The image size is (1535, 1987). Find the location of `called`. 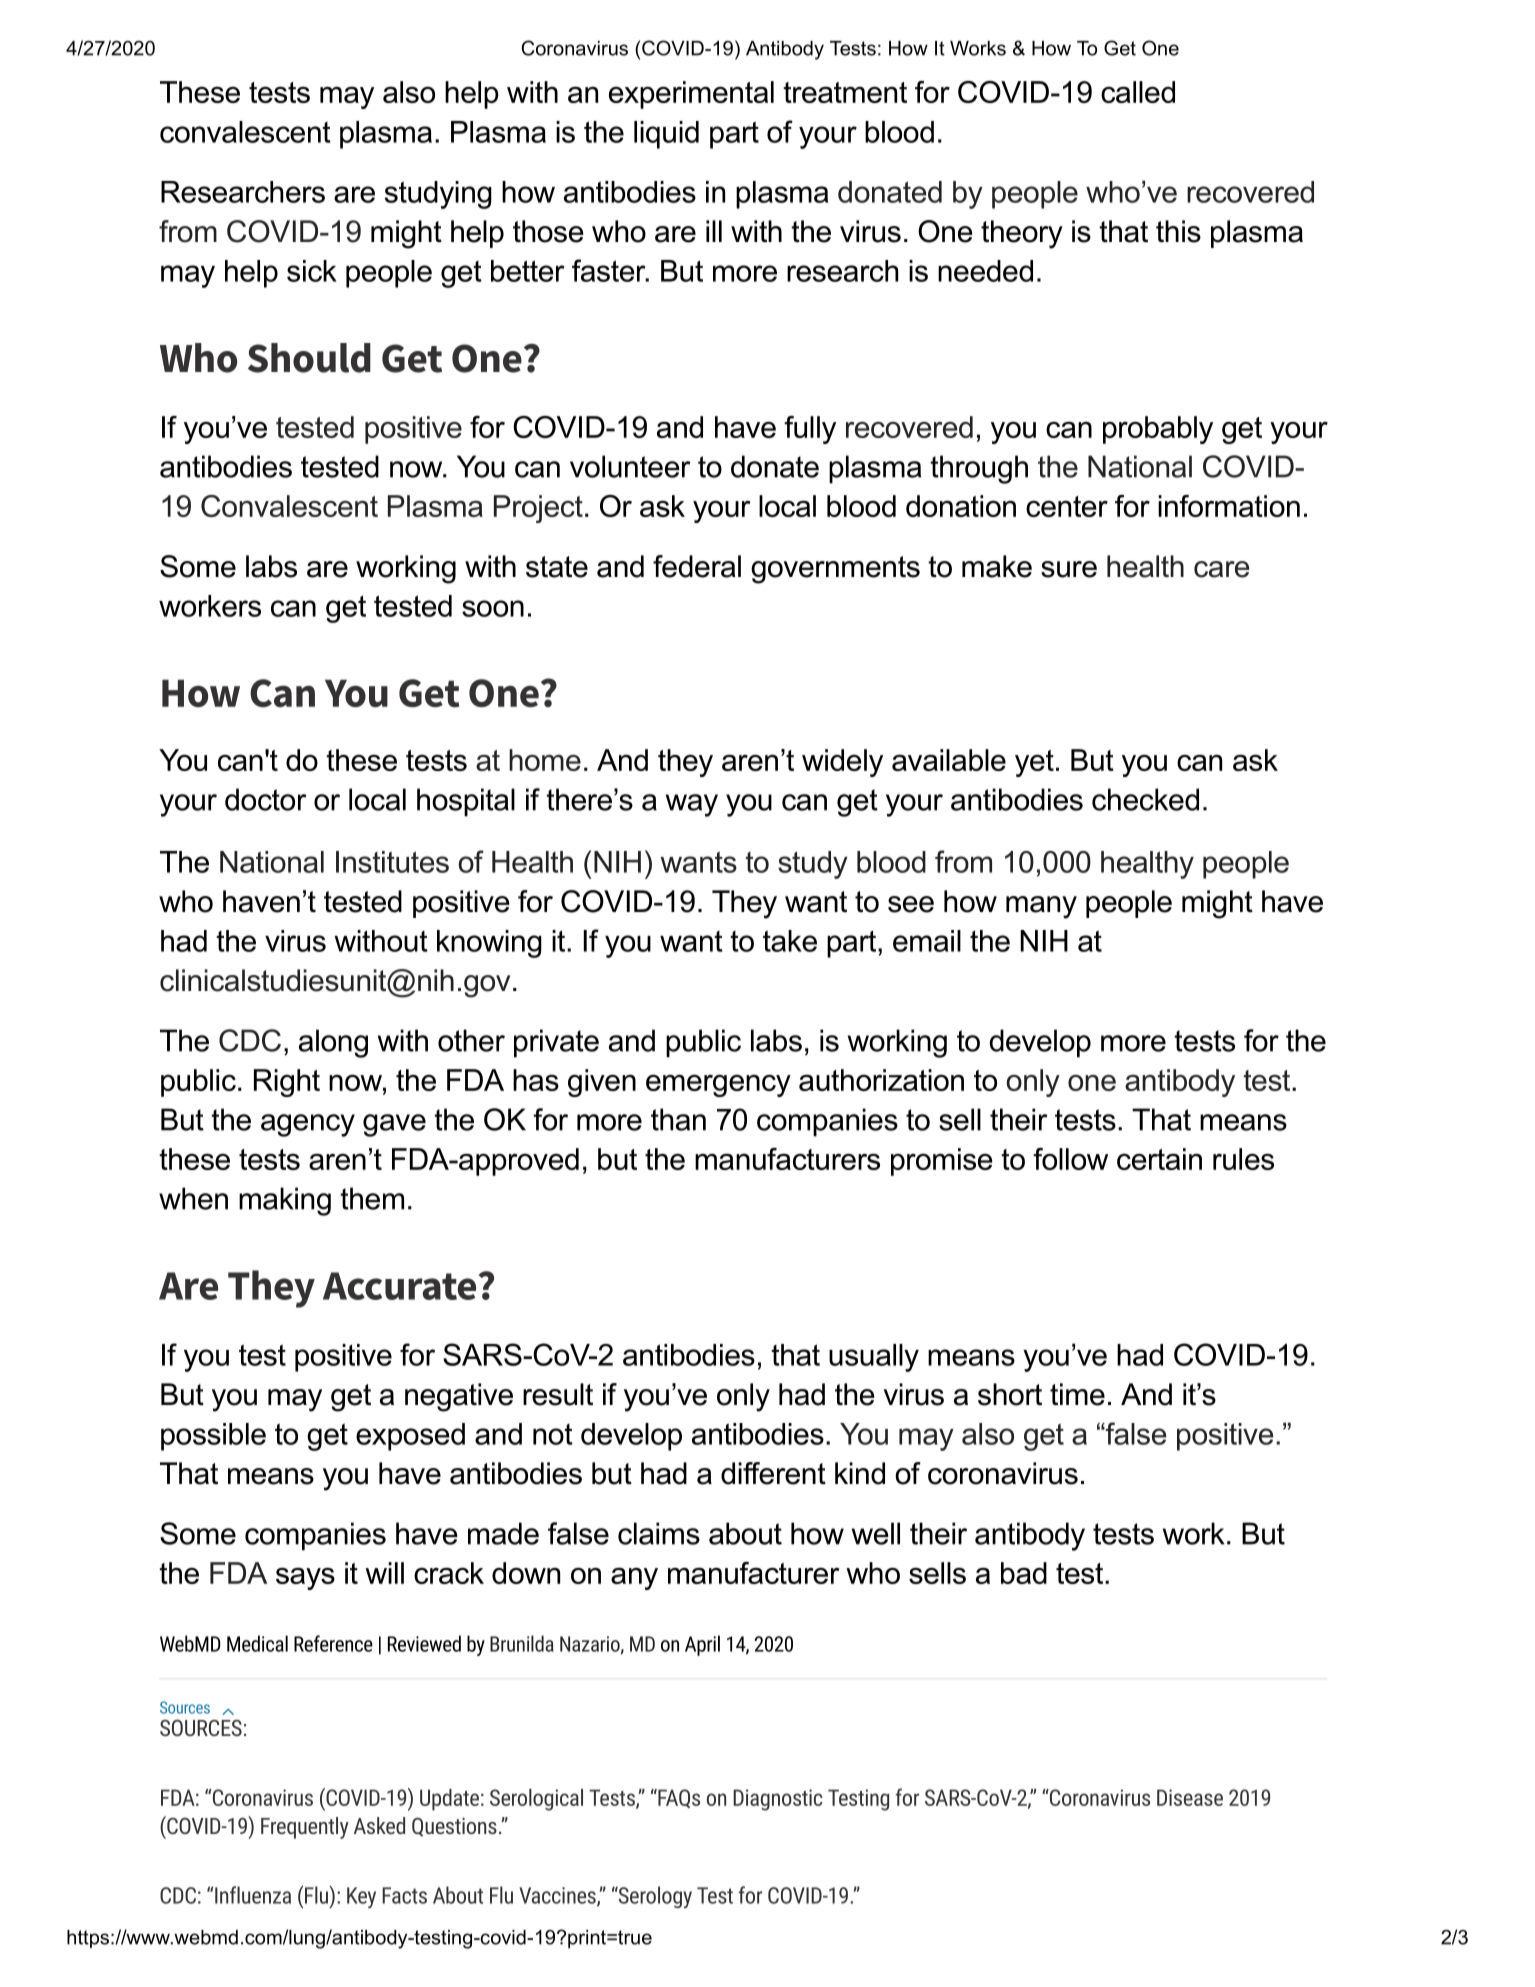

called is located at coordinates (1138, 92).
